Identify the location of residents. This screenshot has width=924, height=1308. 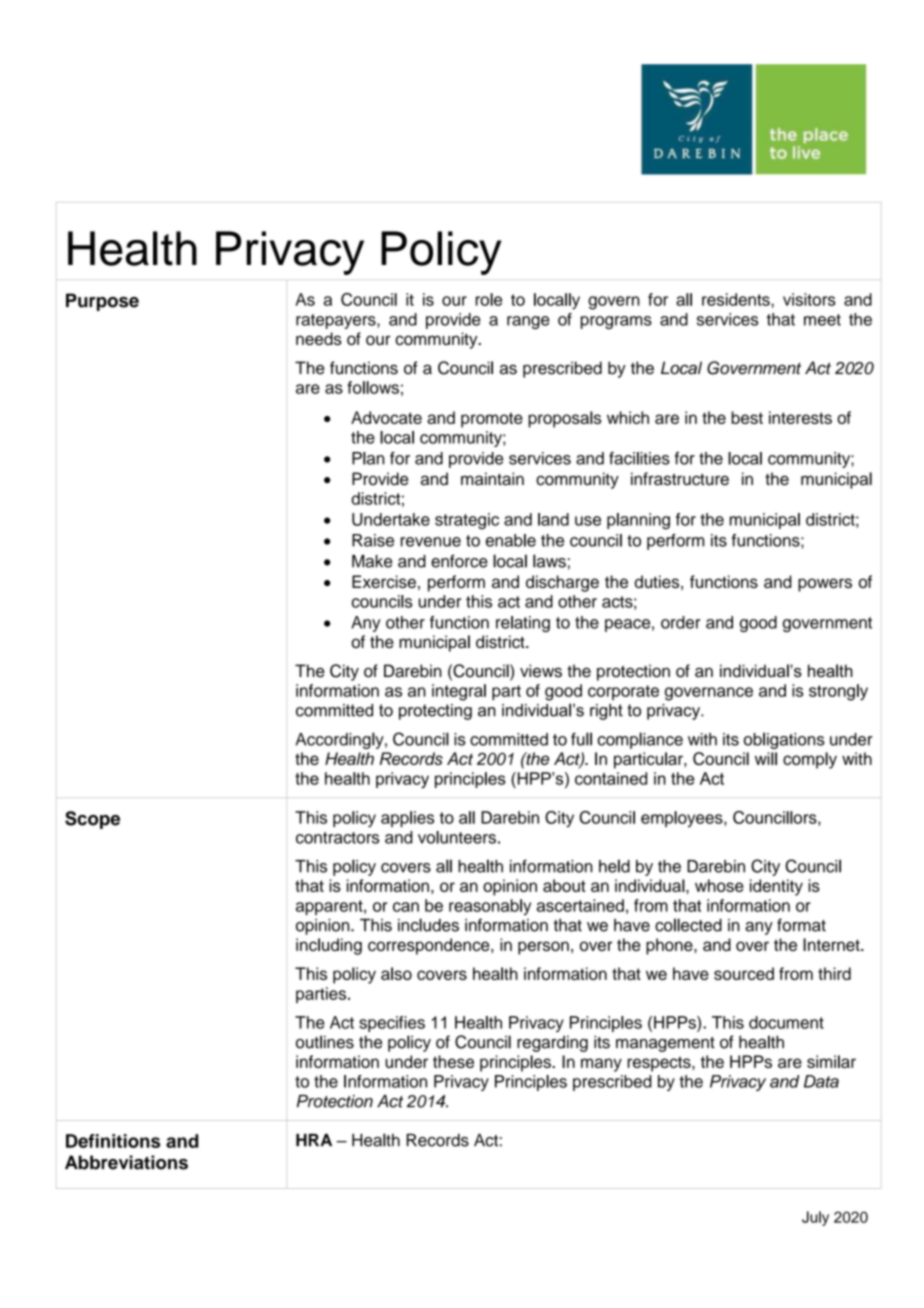
(737, 299).
